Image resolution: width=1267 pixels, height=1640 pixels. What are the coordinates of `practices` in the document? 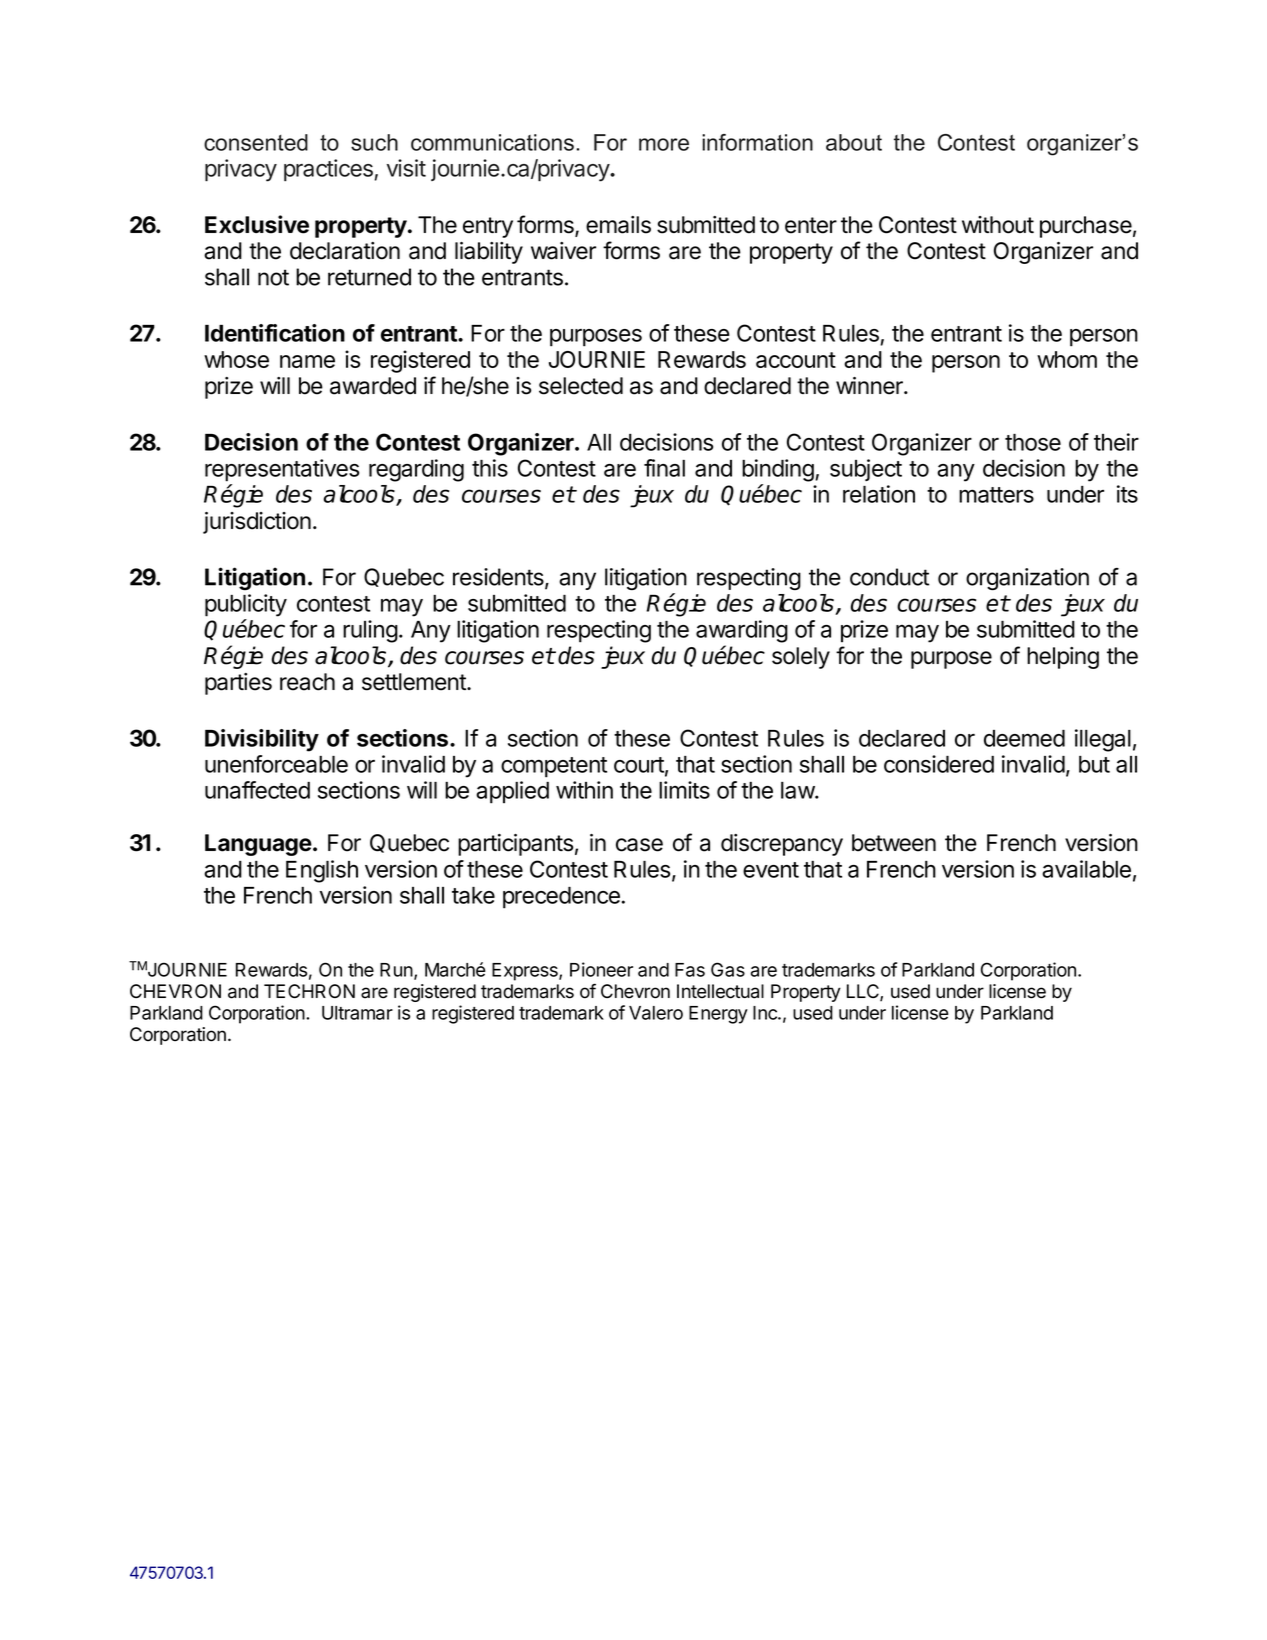 It's located at (328, 170).
